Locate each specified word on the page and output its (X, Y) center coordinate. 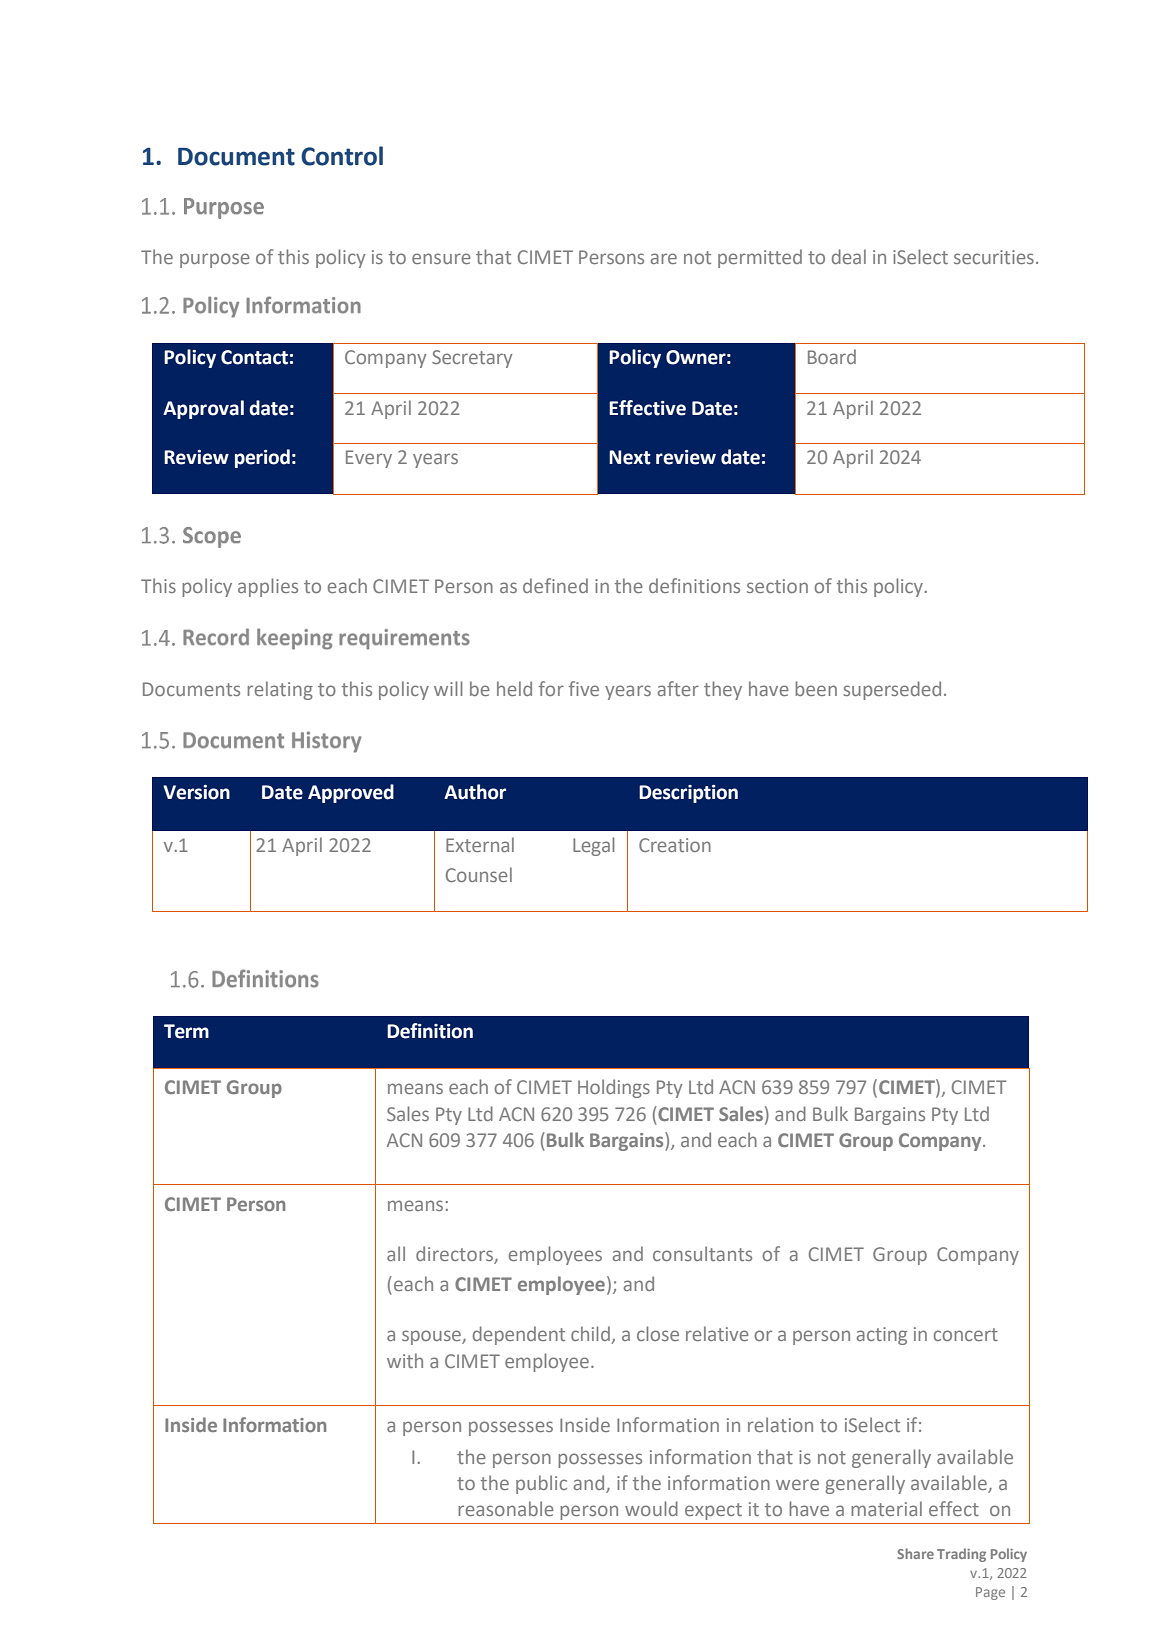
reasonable (506, 1508)
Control (342, 156)
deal (849, 256)
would (651, 1508)
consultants (702, 1253)
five (584, 688)
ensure (441, 258)
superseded (892, 690)
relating (280, 690)
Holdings (614, 1088)
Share (915, 1553)
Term (186, 1031)
